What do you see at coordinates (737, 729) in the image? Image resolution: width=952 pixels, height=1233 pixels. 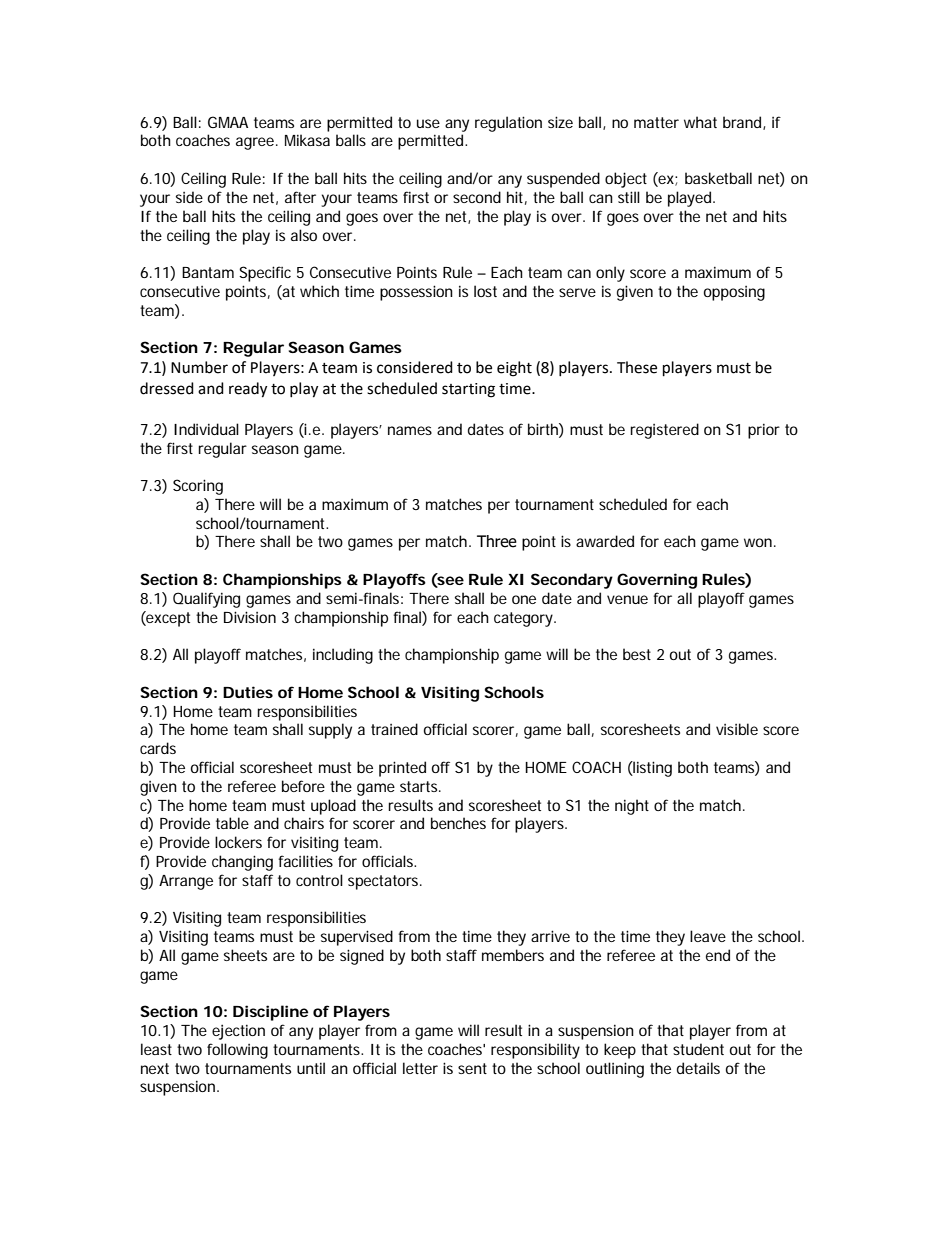 I see `visible` at bounding box center [737, 729].
